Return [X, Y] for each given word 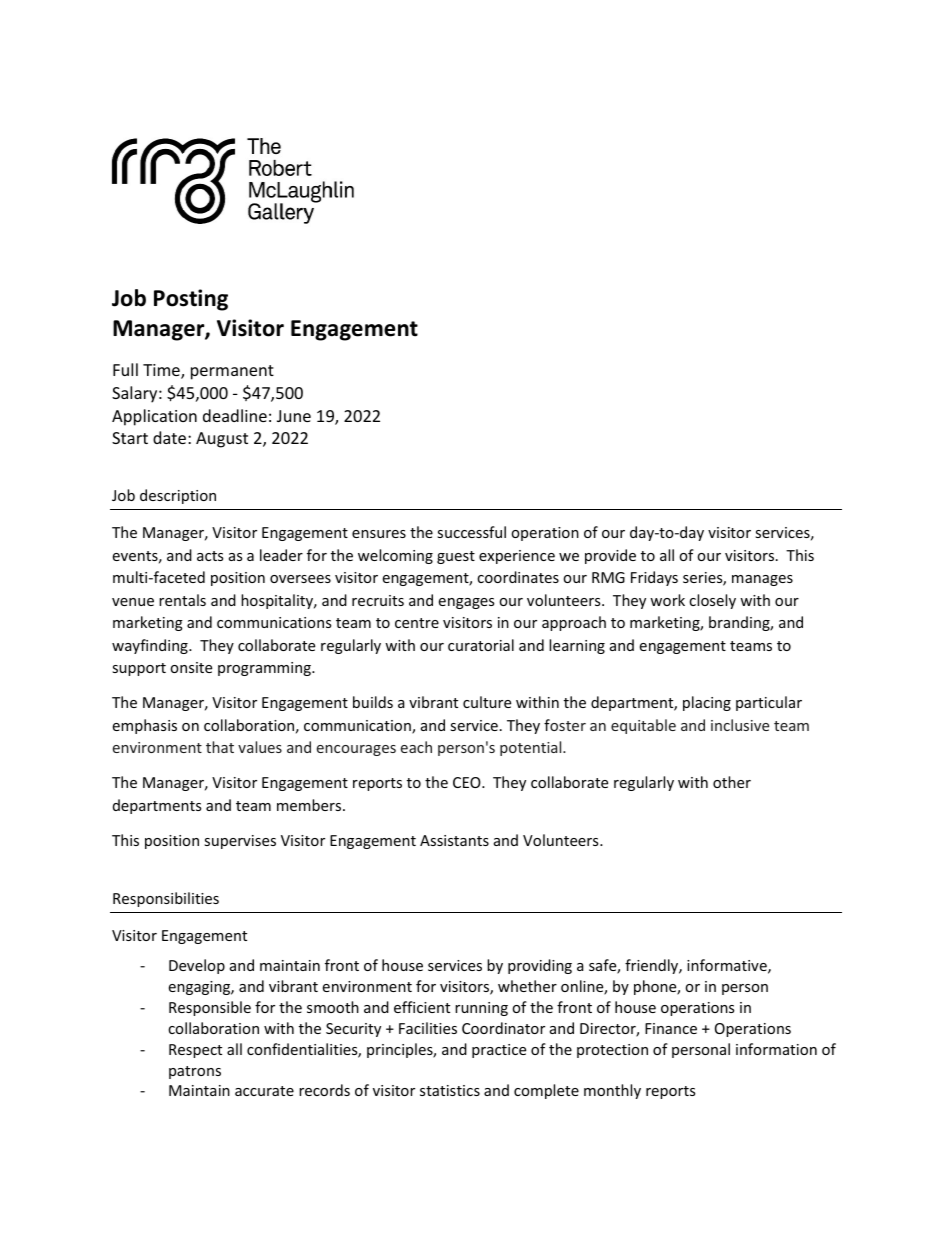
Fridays [654, 578]
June [294, 416]
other [732, 782]
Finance [671, 1028]
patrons [195, 1072]
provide [610, 556]
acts [210, 556]
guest [456, 557]
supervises [240, 842]
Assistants [454, 840]
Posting [191, 300]
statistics [450, 1090]
